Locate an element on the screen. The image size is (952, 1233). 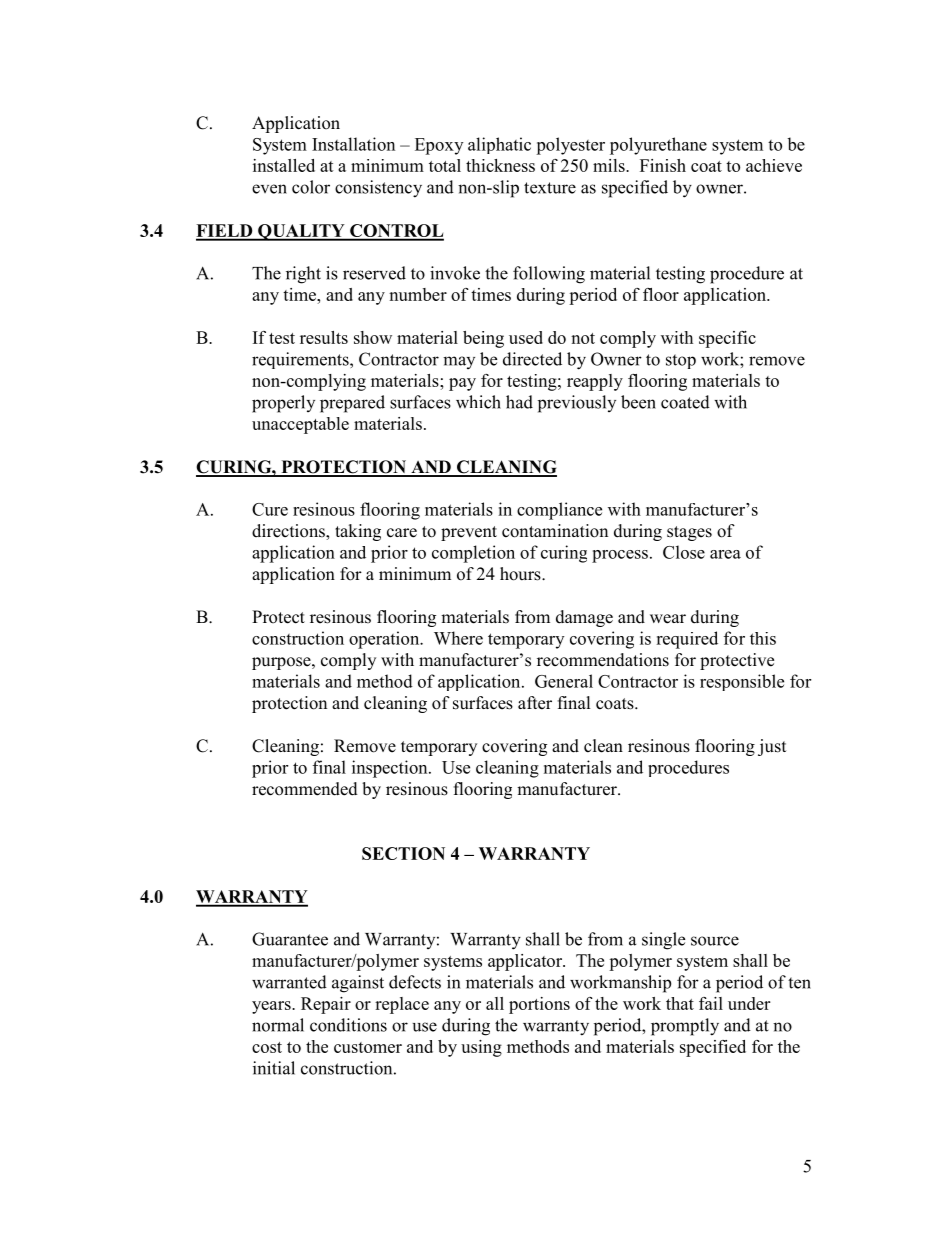
color is located at coordinates (311, 187).
